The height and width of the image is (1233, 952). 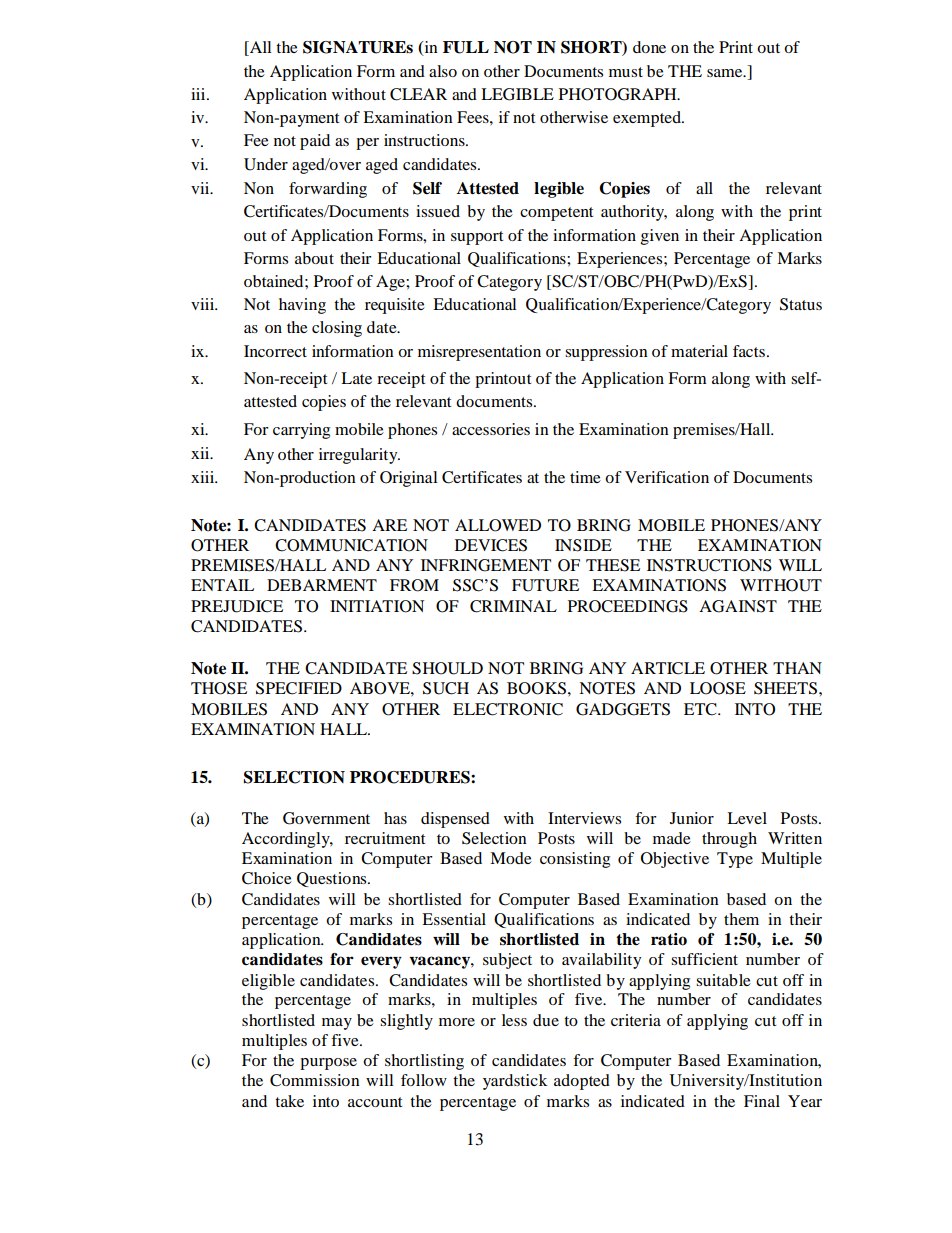 What do you see at coordinates (508, 709) in the image?
I see `ELECTRONIC` at bounding box center [508, 709].
